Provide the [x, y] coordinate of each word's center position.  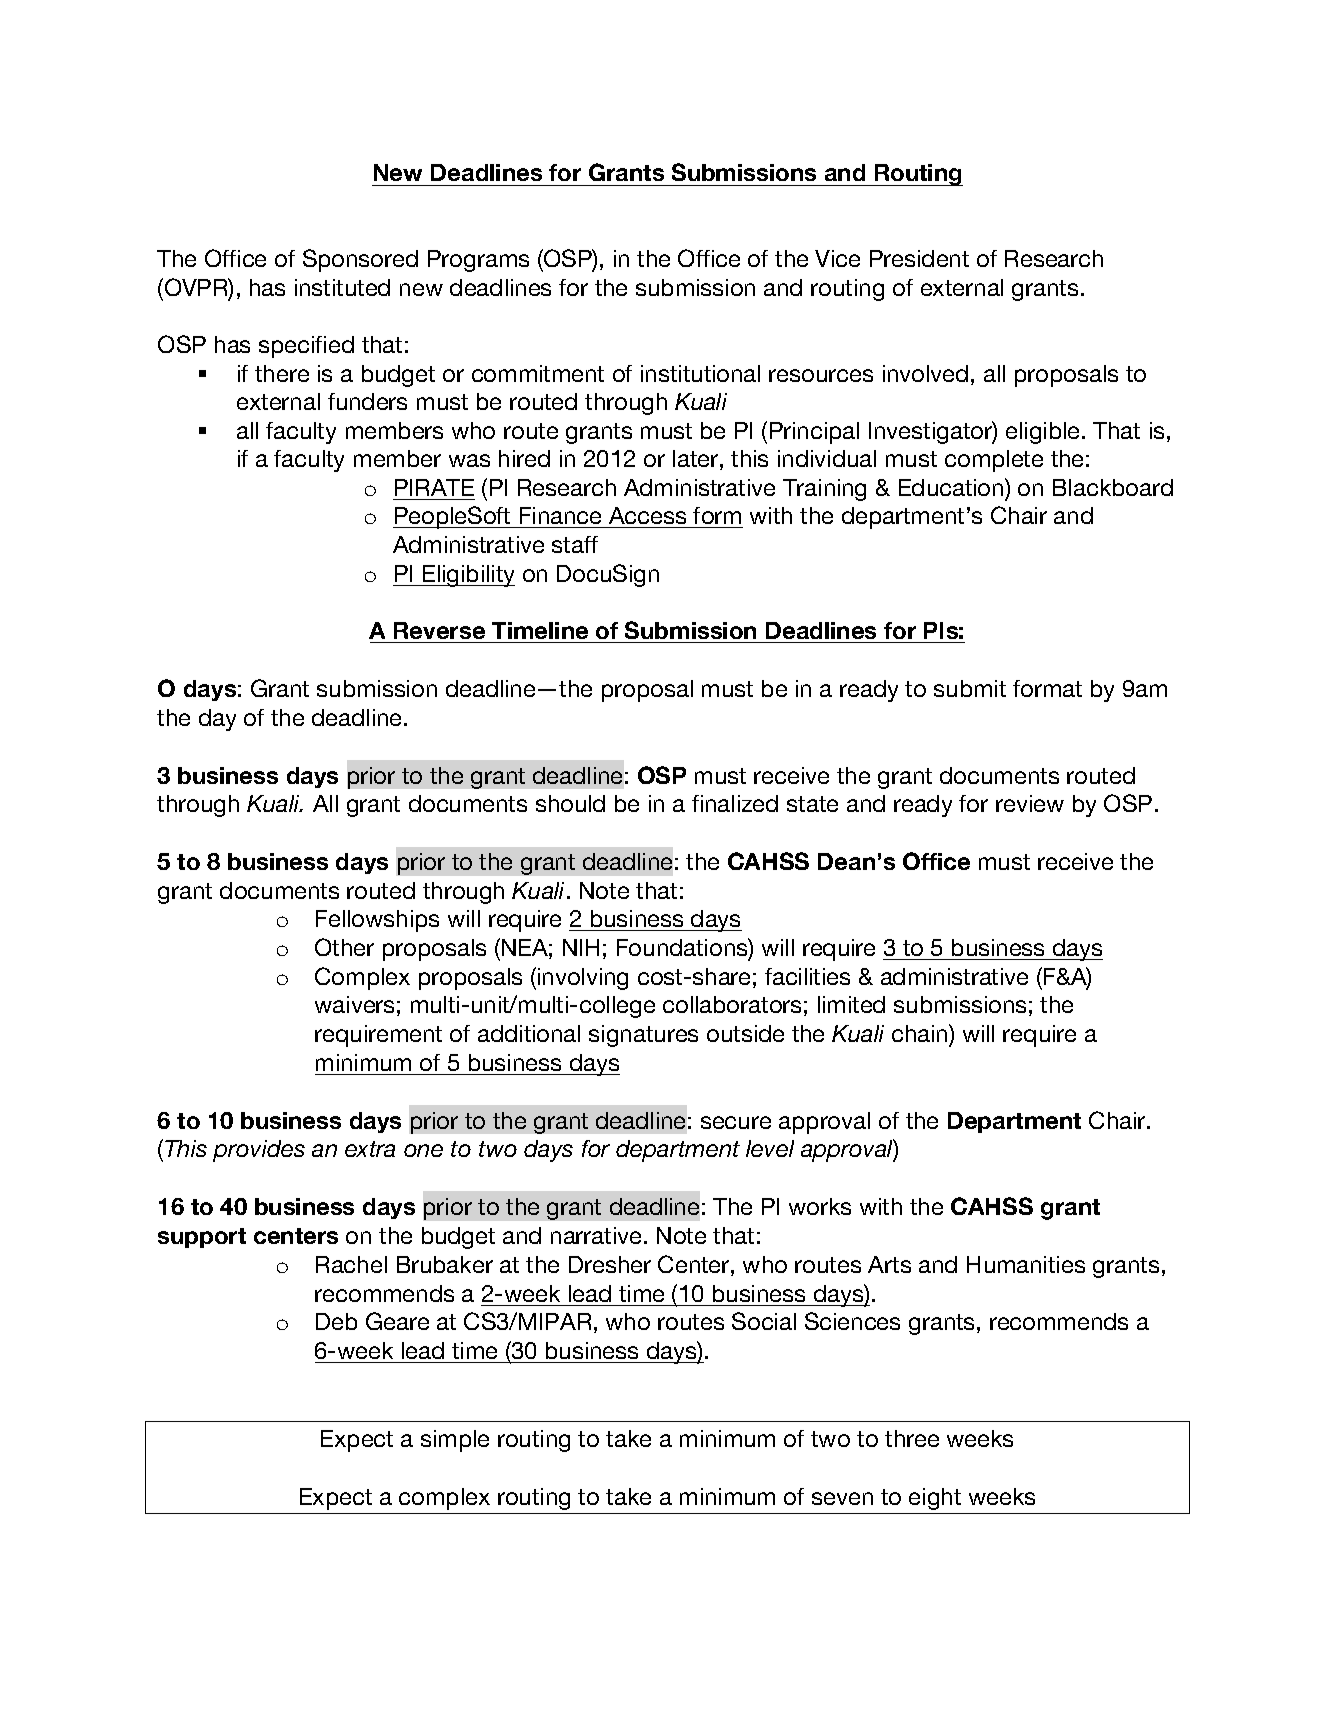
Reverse [440, 632]
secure [736, 1122]
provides [259, 1151]
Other [344, 947]
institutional [700, 373]
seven [842, 1498]
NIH [581, 947]
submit [970, 688]
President [919, 258]
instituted [342, 287]
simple [455, 1441]
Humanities [1026, 1264]
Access [648, 517]
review [1030, 803]
